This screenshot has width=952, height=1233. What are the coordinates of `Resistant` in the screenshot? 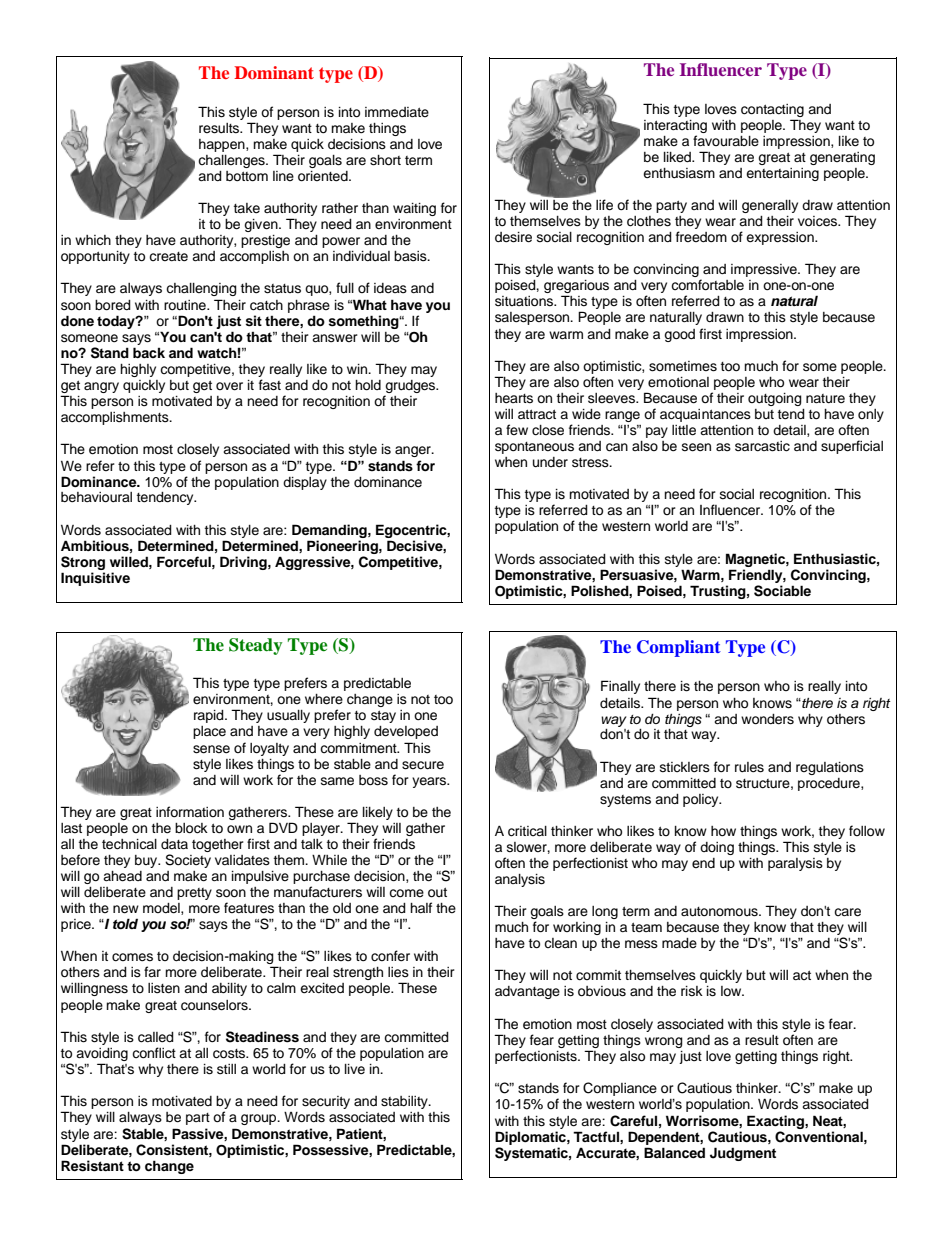 It's located at (92, 1166).
